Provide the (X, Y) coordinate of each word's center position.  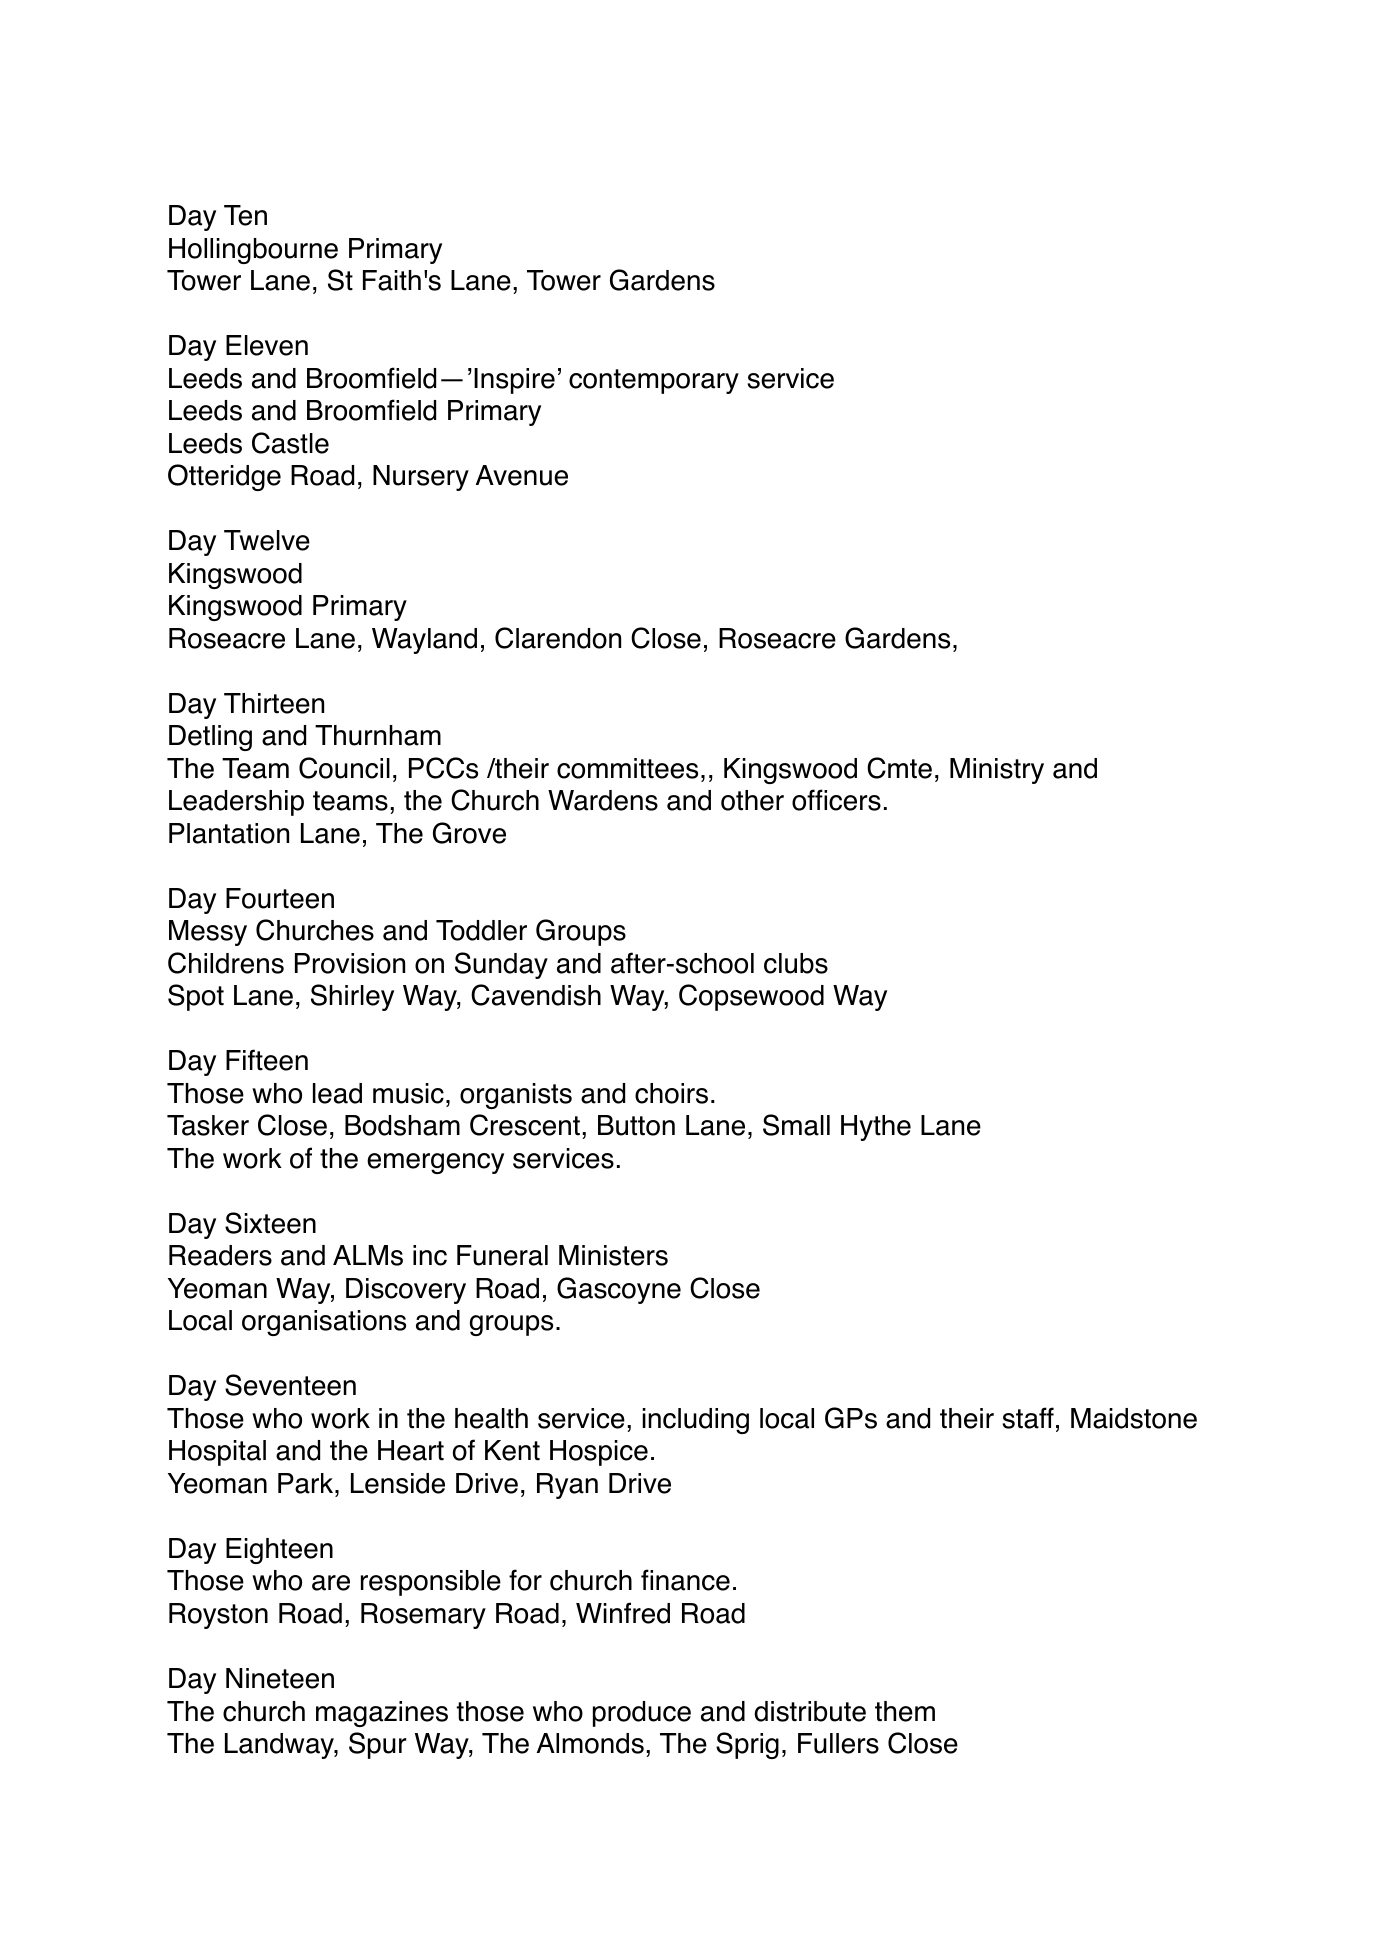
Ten (245, 215)
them (905, 1711)
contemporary (654, 381)
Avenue (522, 475)
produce (642, 1714)
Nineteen (280, 1678)
